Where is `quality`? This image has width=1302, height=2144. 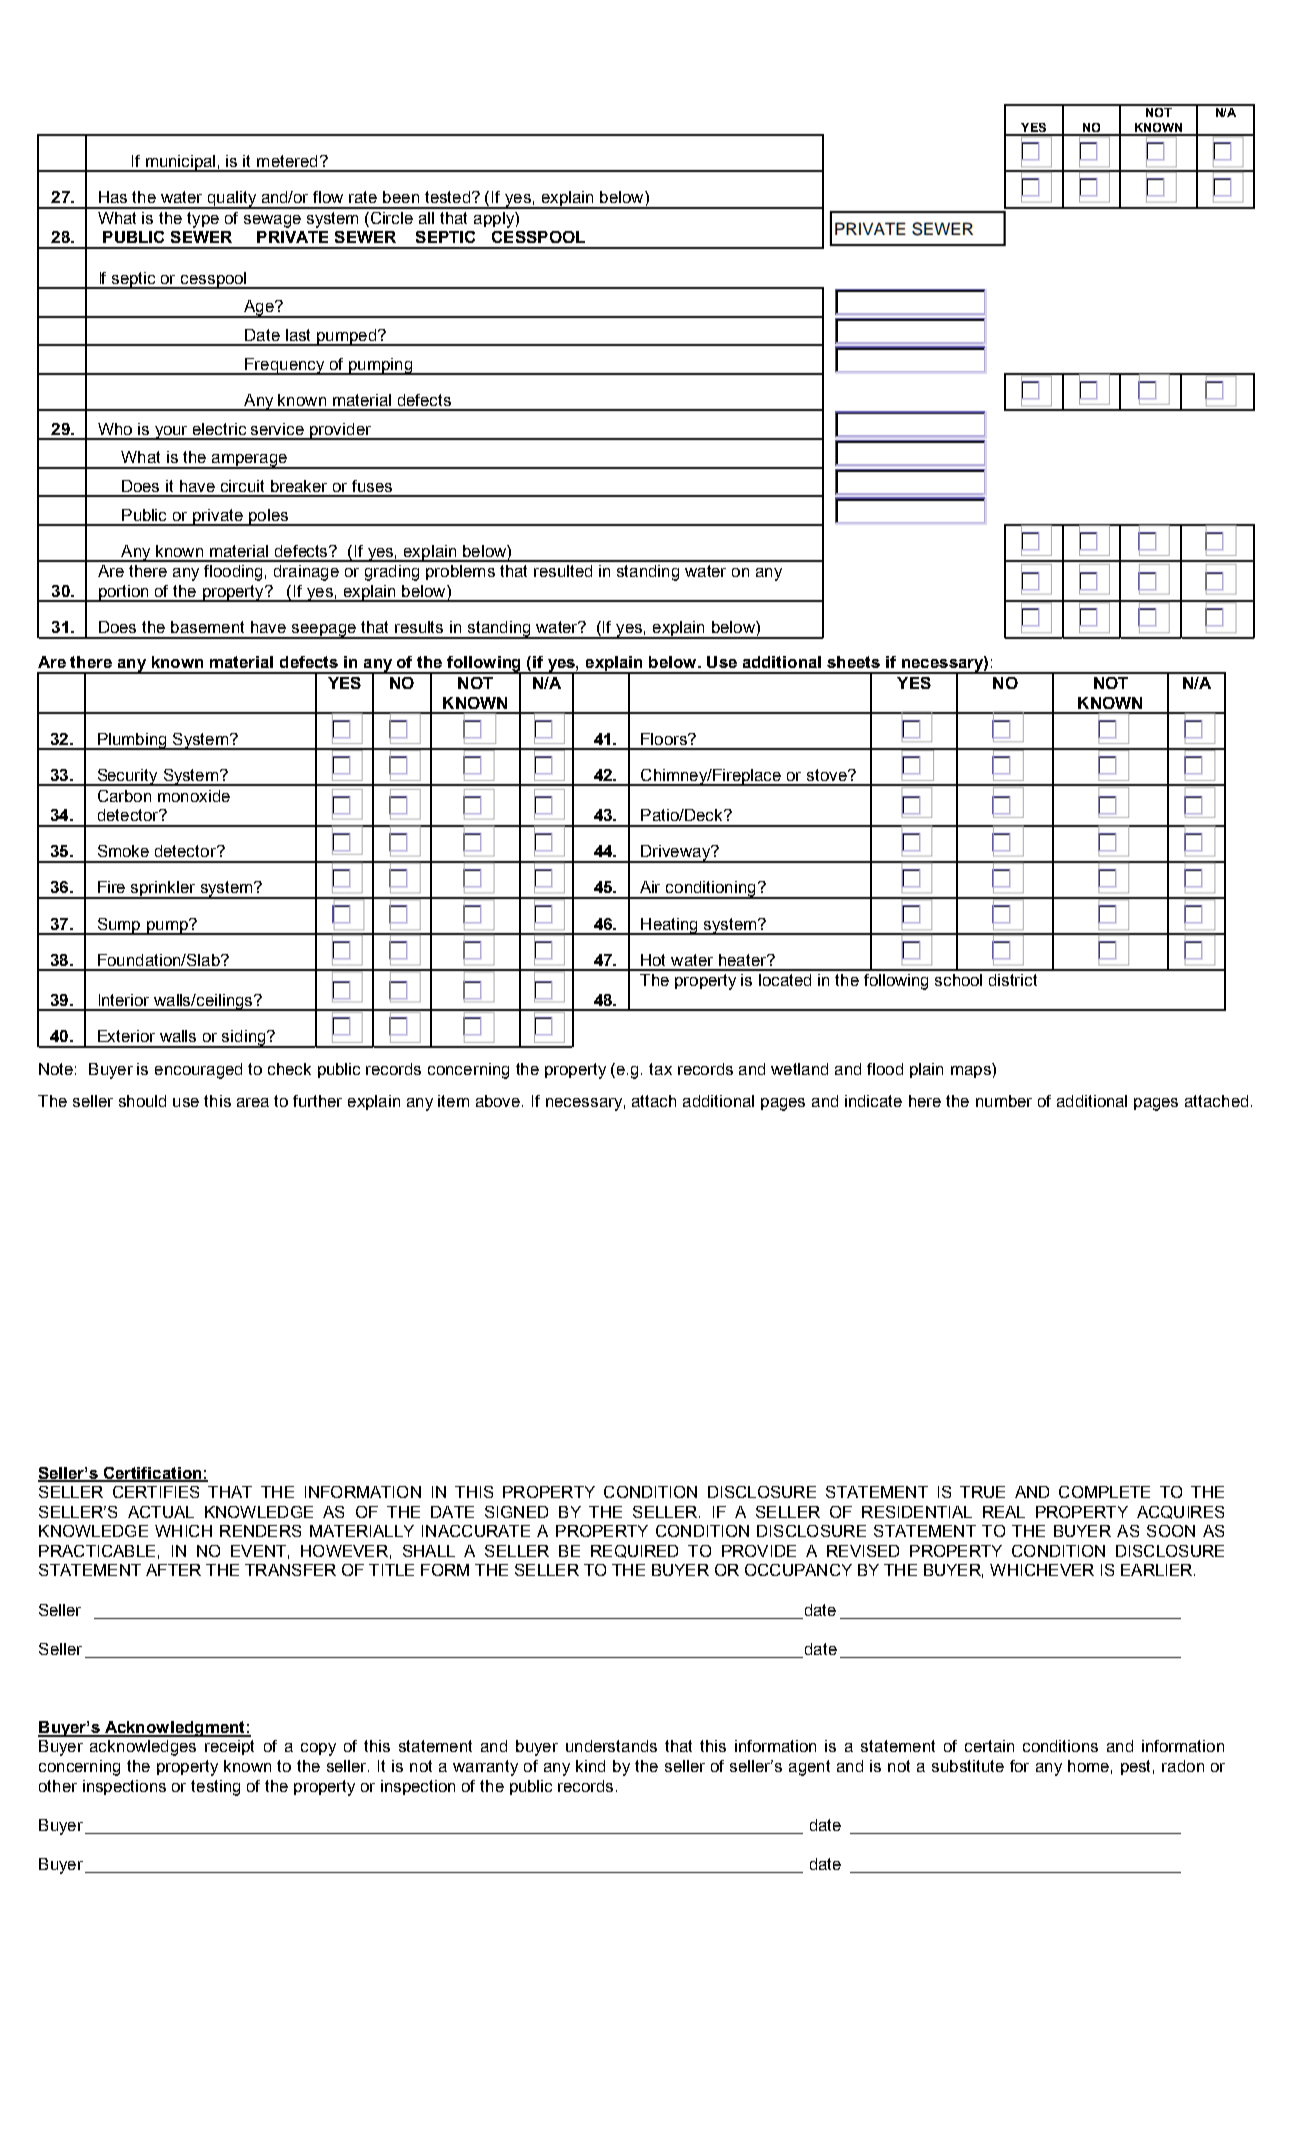
quality is located at coordinates (231, 200).
